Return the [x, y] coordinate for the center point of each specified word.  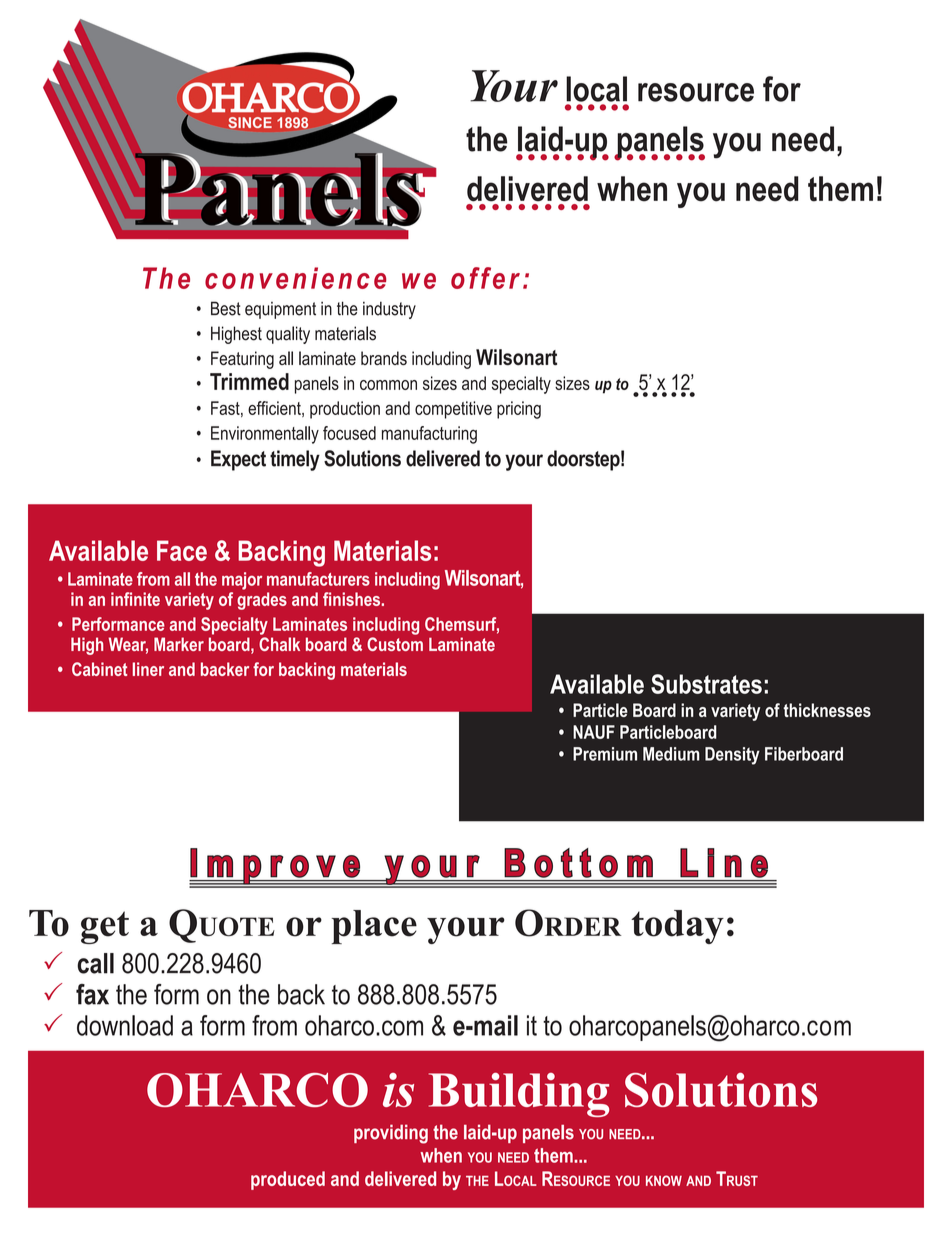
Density [732, 756]
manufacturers [318, 579]
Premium [605, 754]
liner [148, 669]
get [105, 927]
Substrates [706, 684]
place [374, 927]
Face [182, 550]
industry [389, 310]
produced [288, 1180]
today [677, 927]
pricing [519, 410]
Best [226, 308]
